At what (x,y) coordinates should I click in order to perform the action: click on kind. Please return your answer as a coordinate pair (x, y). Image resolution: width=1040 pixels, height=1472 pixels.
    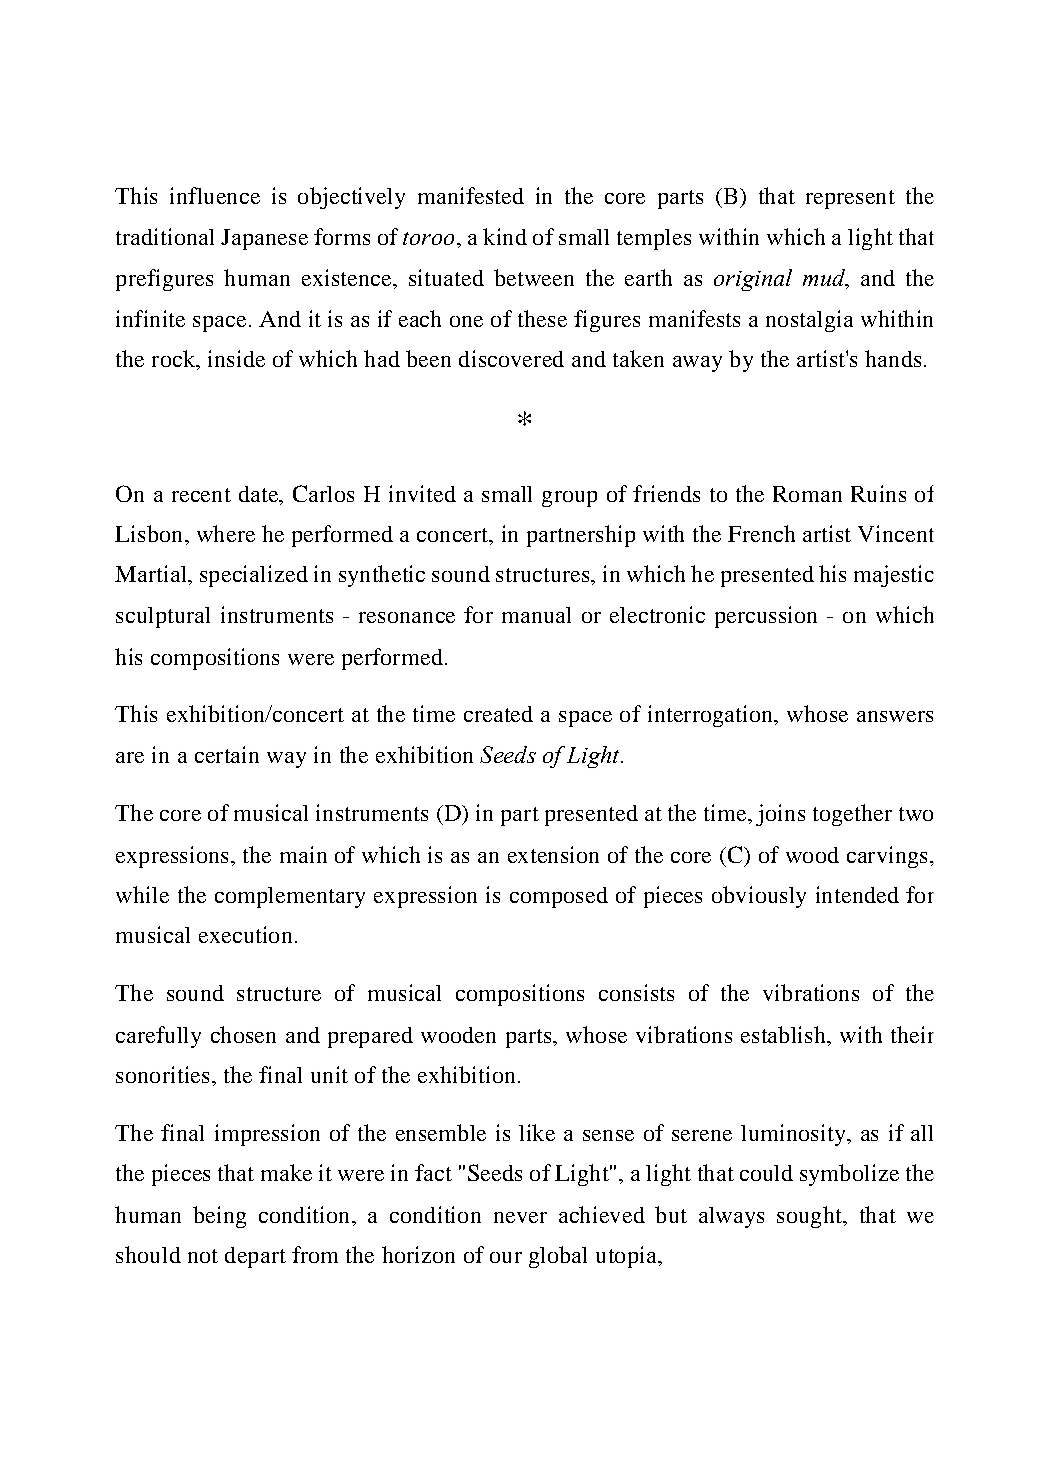
    Looking at the image, I should click on (505, 236).
